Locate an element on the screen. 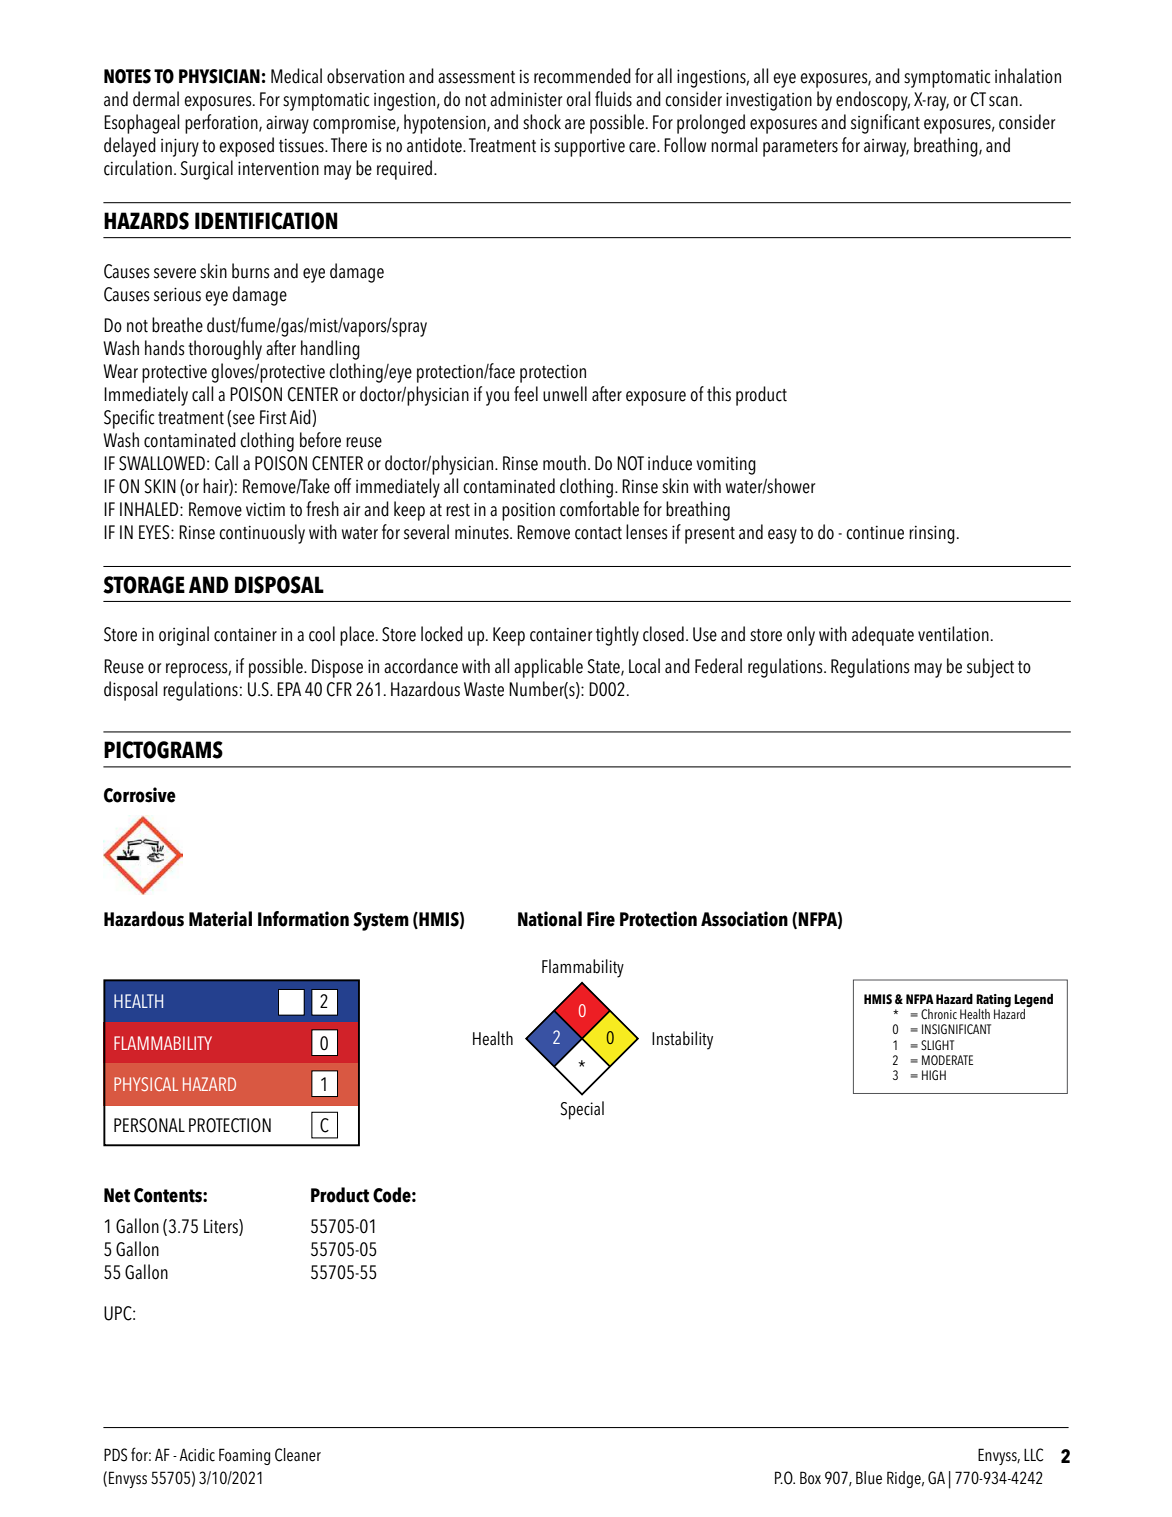  applicable is located at coordinates (548, 668).
